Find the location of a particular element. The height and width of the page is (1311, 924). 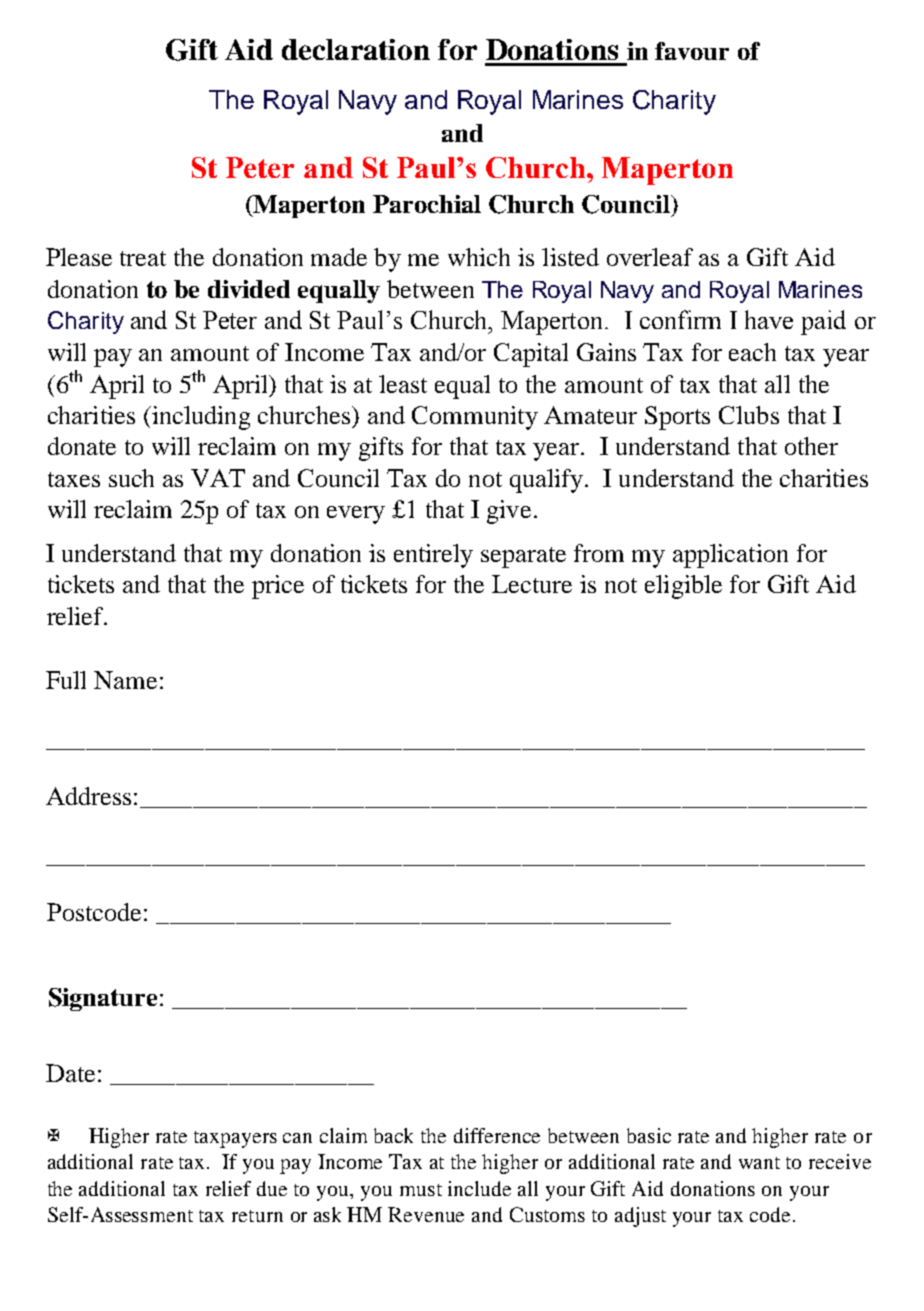

declaration is located at coordinates (356, 49).
